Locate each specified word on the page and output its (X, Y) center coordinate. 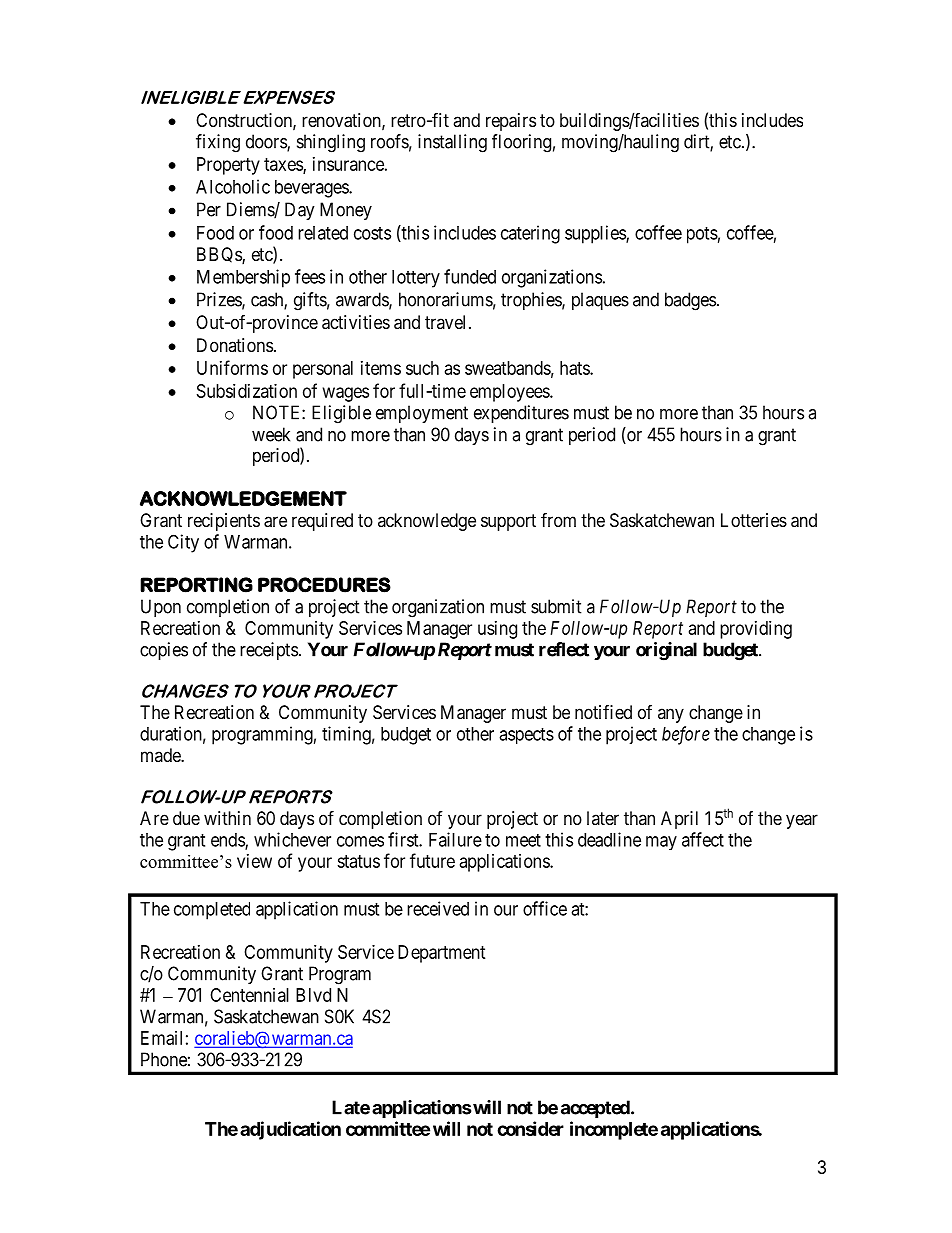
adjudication (290, 1130)
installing (452, 143)
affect (703, 839)
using (497, 630)
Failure (455, 839)
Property (228, 166)
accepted (596, 1109)
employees (510, 393)
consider (530, 1128)
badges (690, 301)
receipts (269, 651)
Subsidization (247, 391)
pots (702, 235)
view (254, 861)
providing (756, 630)
